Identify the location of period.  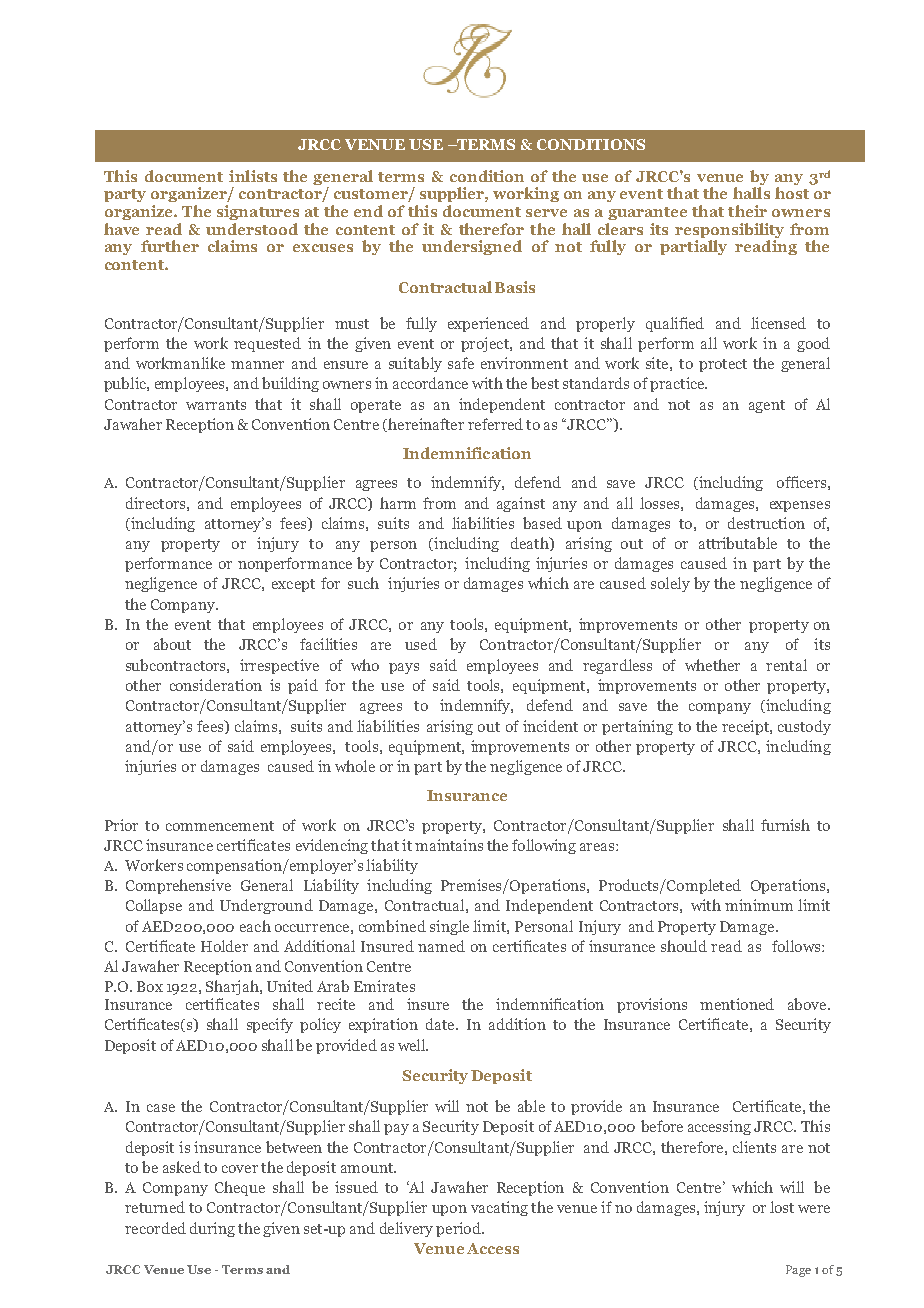
(459, 1229).
